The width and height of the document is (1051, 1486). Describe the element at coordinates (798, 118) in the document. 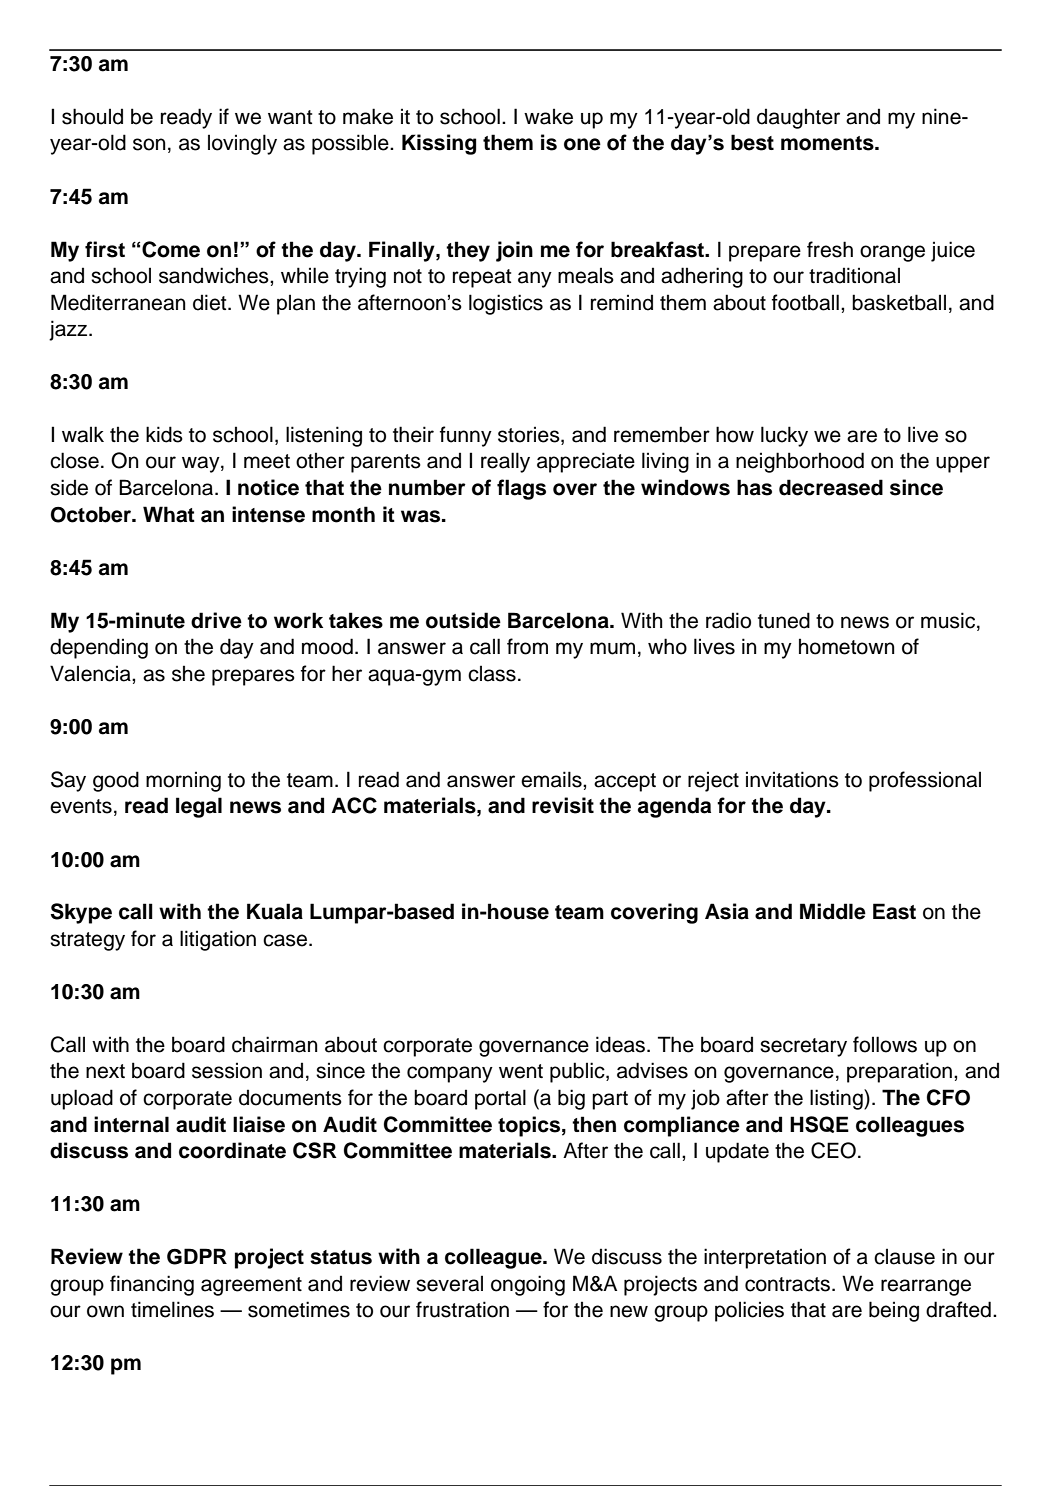

I see `daughter` at that location.
